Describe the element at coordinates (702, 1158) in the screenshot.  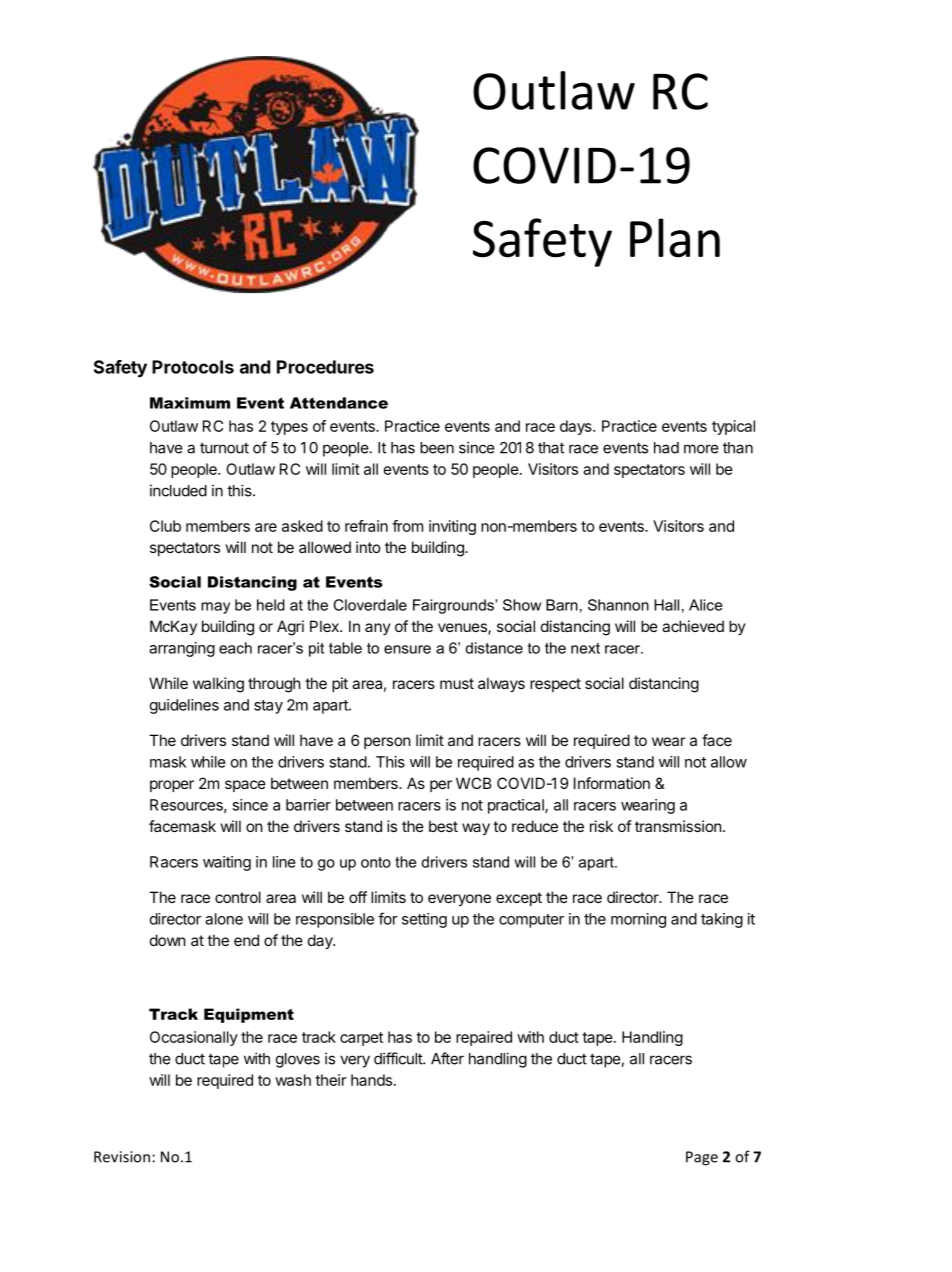
I see `Page` at that location.
